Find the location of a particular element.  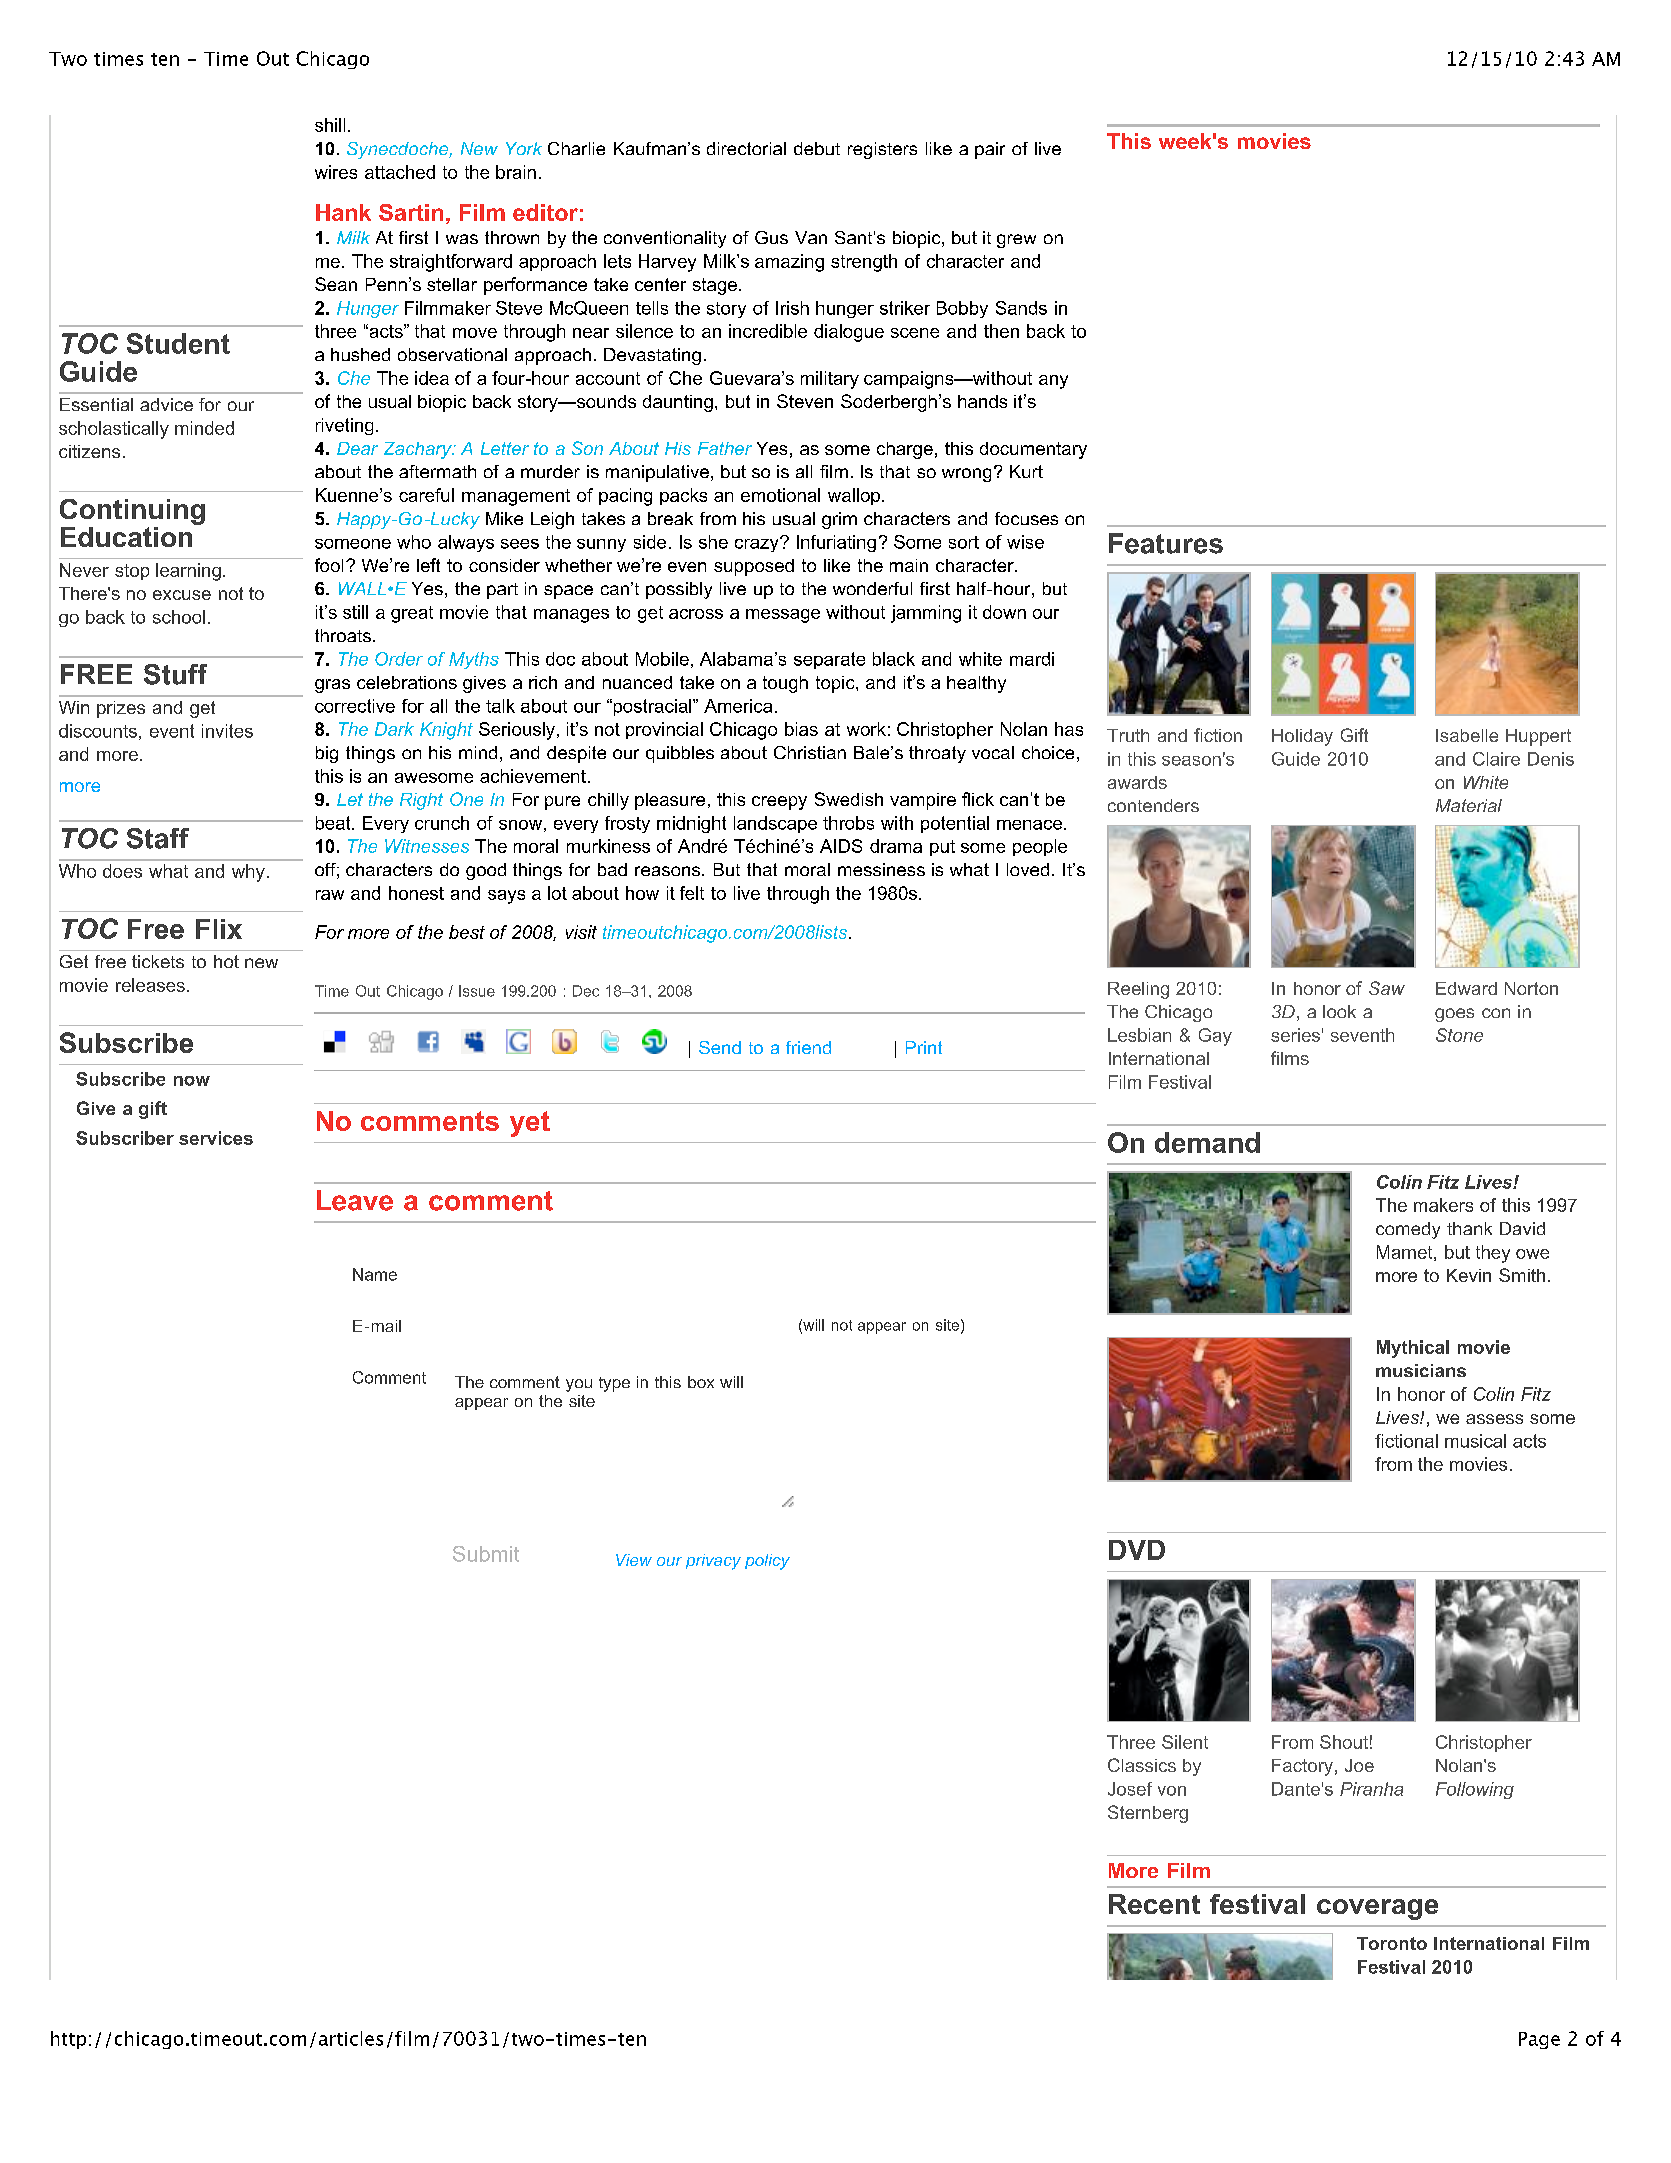

Submit is located at coordinates (486, 1554).
